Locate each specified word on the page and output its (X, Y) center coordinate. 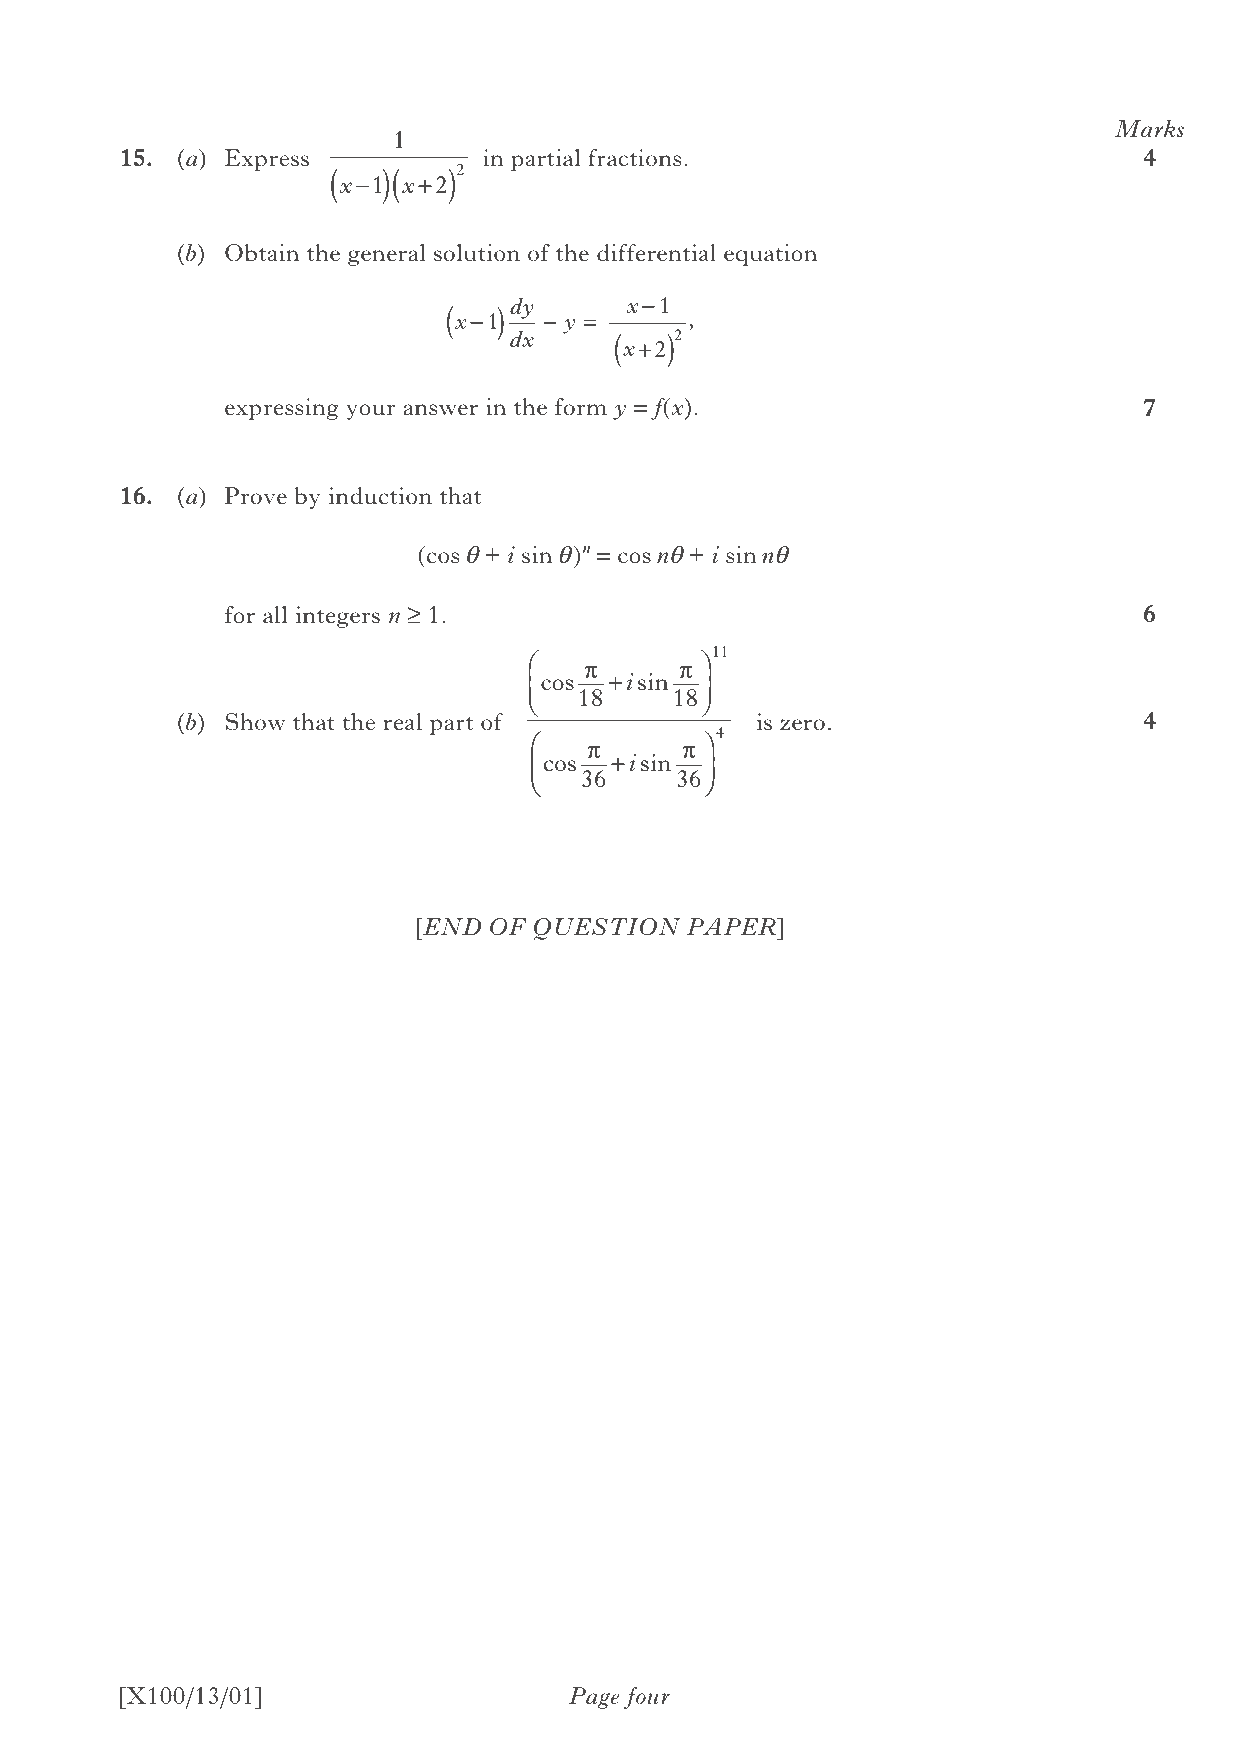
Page (594, 1698)
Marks (1149, 128)
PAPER (732, 926)
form (581, 406)
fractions (634, 157)
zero (802, 724)
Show (255, 722)
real (403, 721)
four (647, 1698)
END (451, 926)
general (386, 255)
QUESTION (607, 929)
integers (338, 617)
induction (380, 496)
